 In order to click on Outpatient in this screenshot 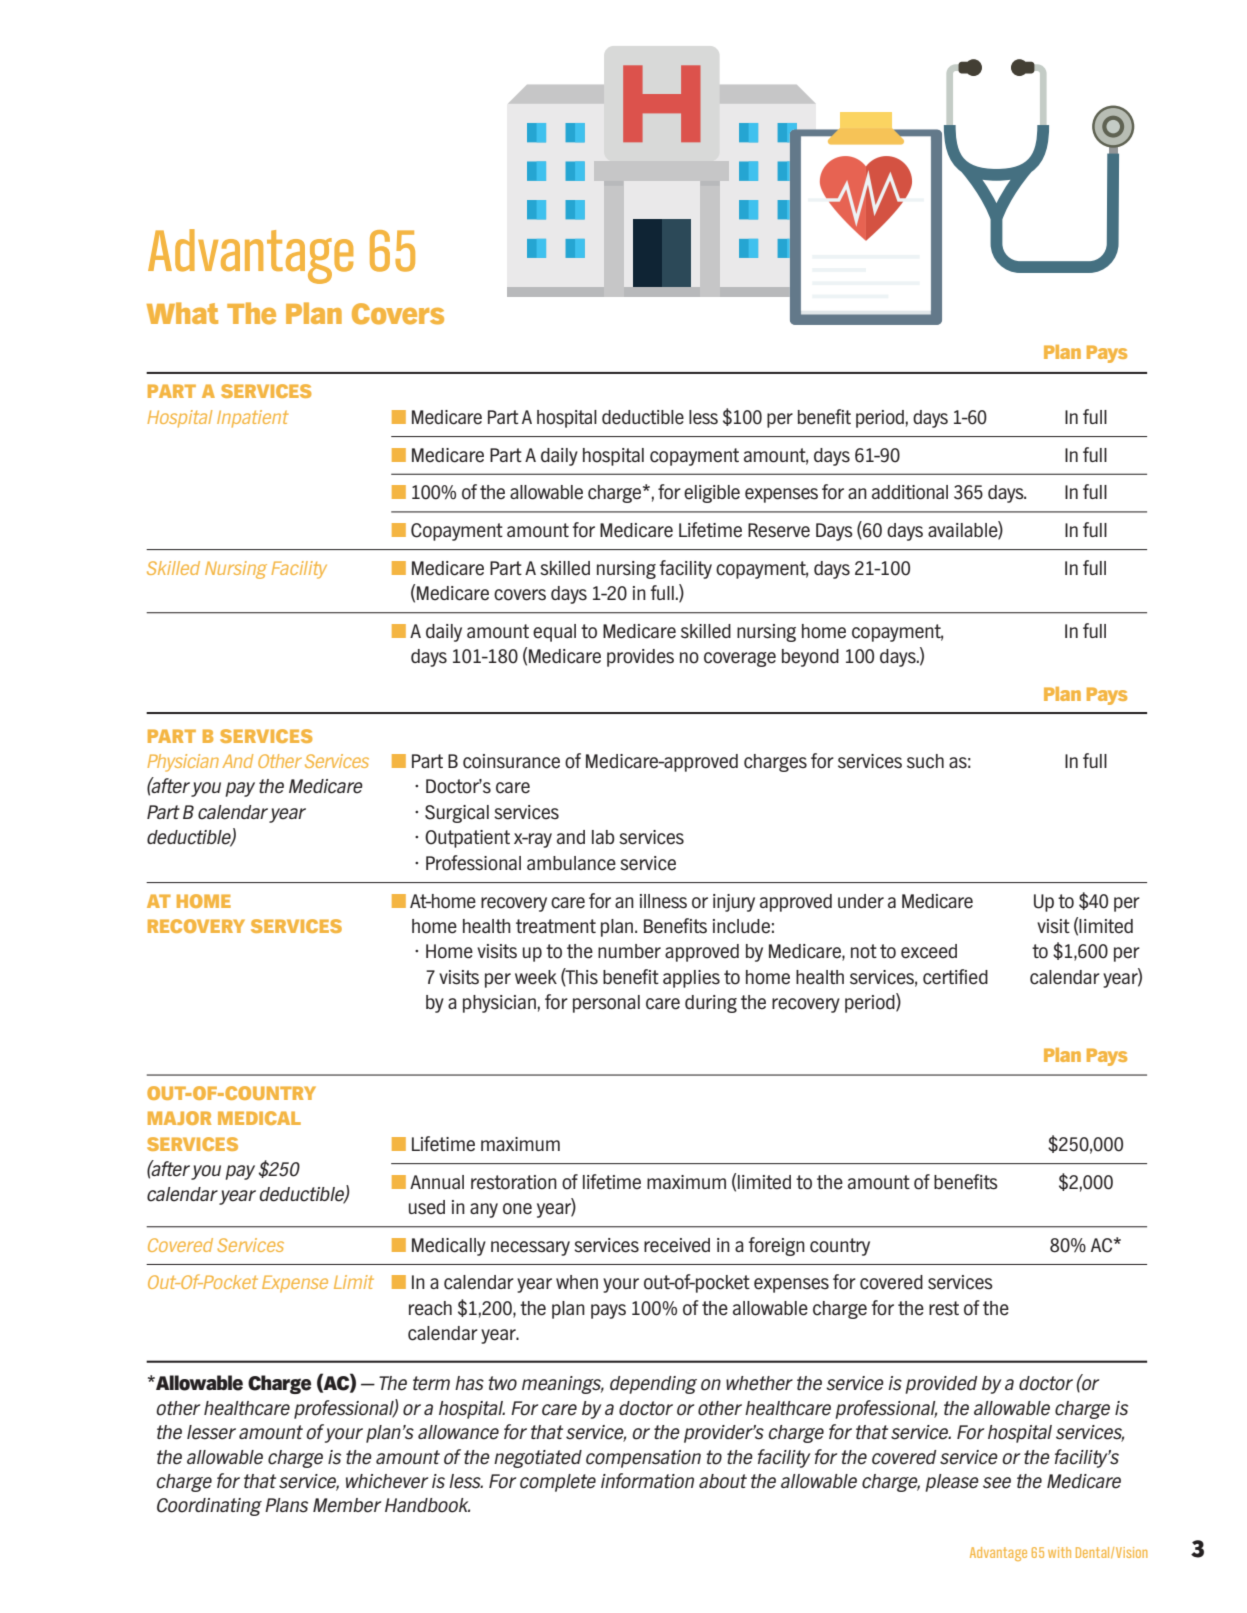, I will do `click(467, 839)`.
